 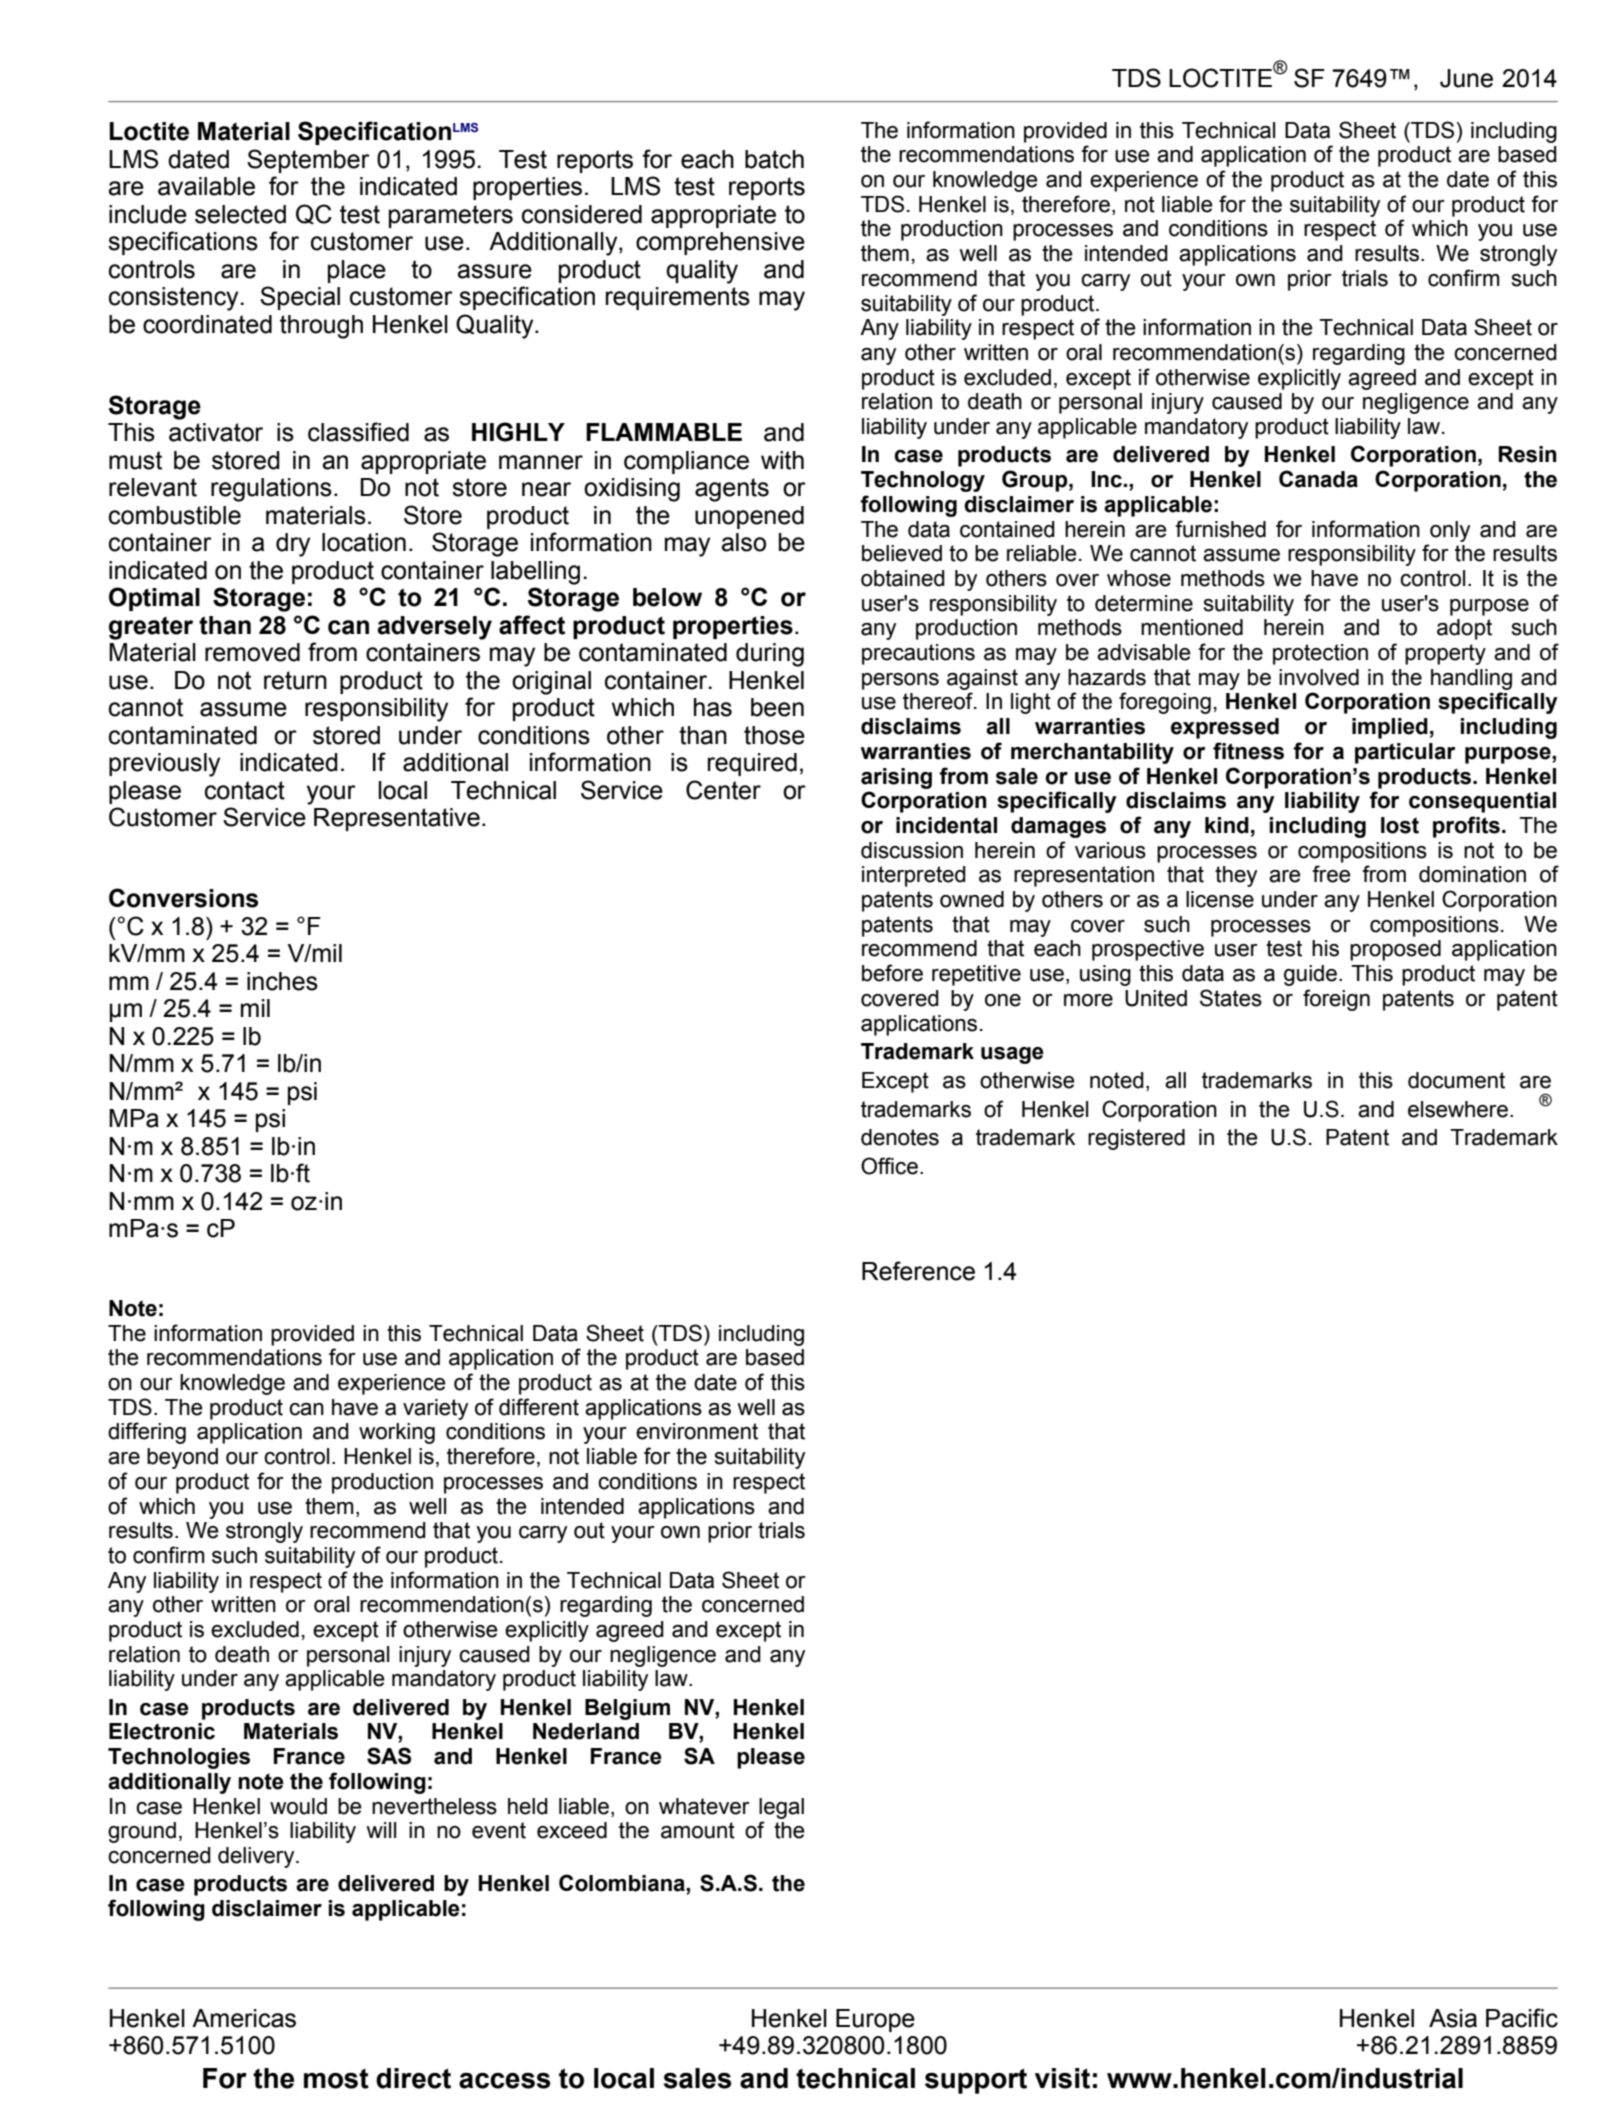 What do you see at coordinates (697, 1431) in the page?
I see `environment` at bounding box center [697, 1431].
